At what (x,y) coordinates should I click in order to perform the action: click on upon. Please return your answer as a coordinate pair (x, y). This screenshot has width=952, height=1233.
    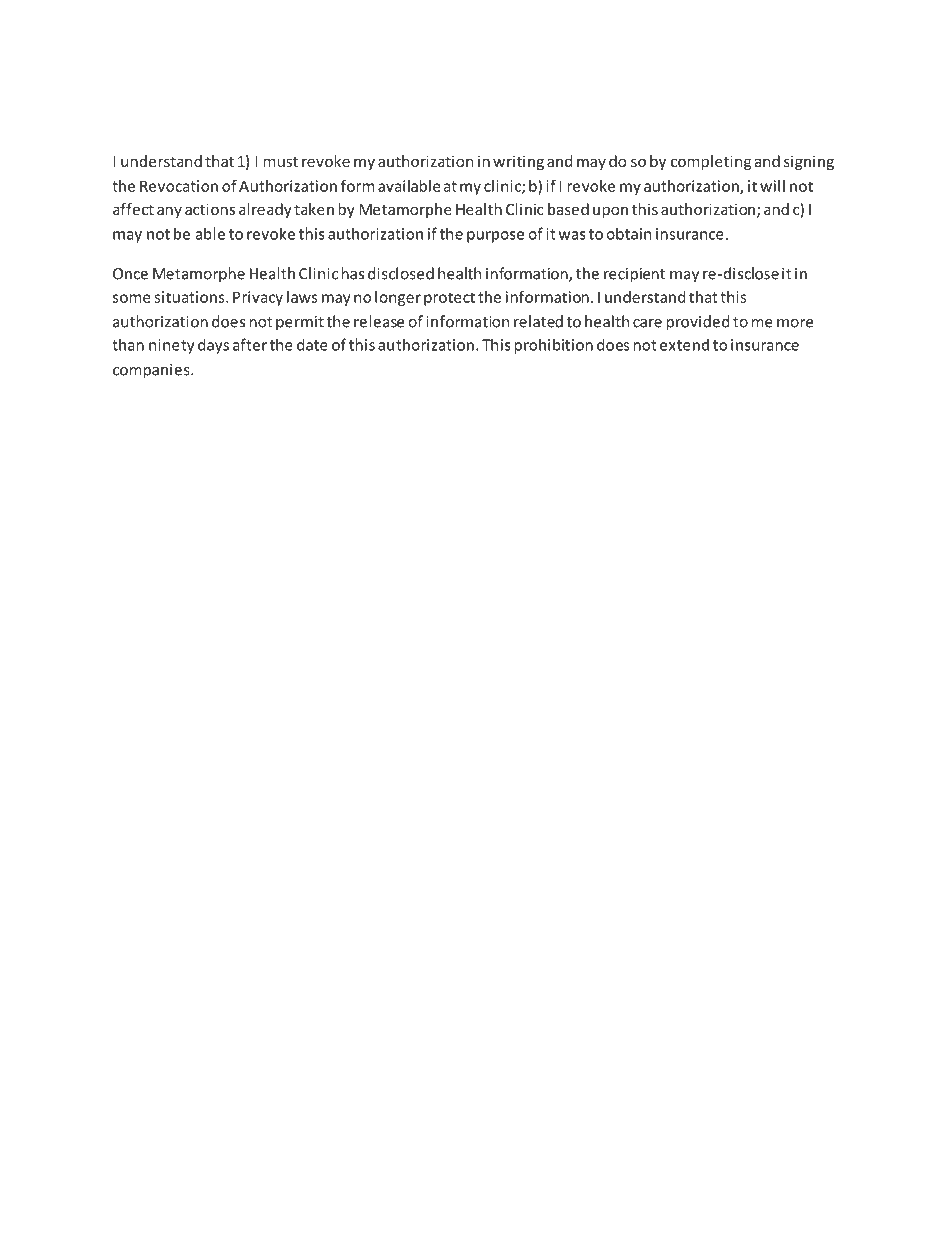
    Looking at the image, I should click on (610, 212).
